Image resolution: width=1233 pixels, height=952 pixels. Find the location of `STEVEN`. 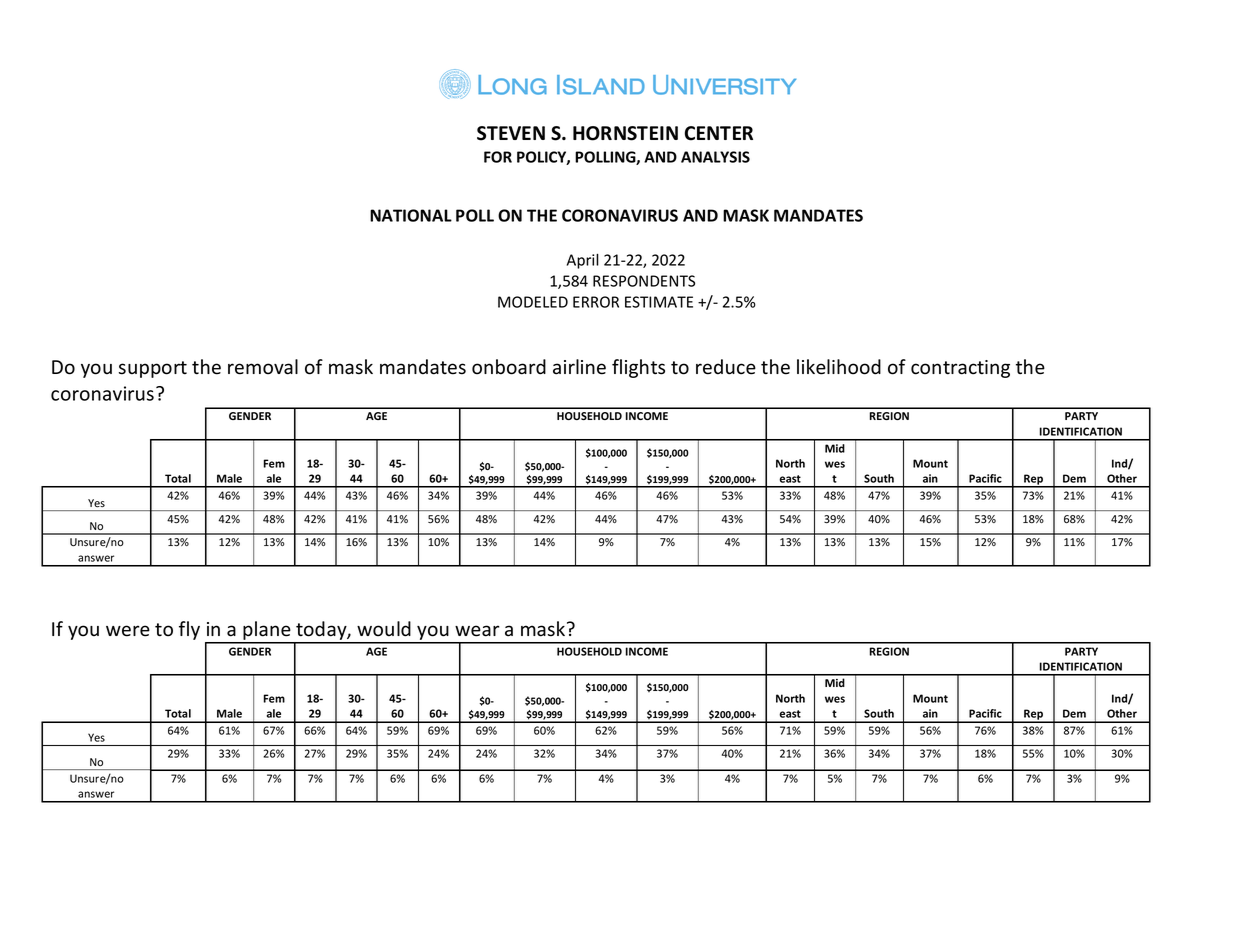

STEVEN is located at coordinates (511, 133).
